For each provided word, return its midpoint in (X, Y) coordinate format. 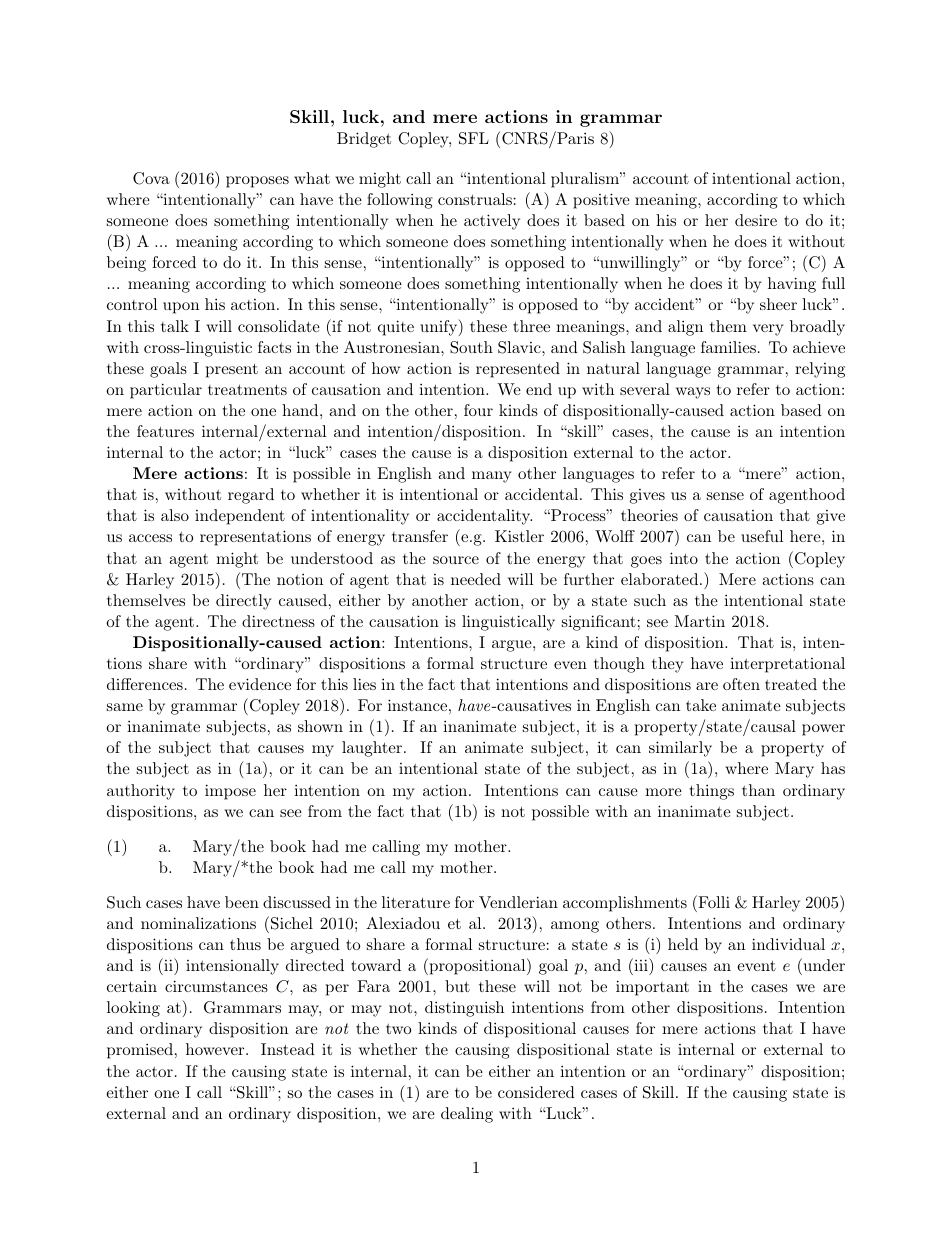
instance (417, 705)
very (768, 330)
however (216, 1049)
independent (240, 517)
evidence (260, 684)
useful (762, 536)
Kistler (519, 536)
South (471, 347)
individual (788, 944)
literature (416, 902)
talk (175, 326)
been (242, 902)
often (741, 684)
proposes (257, 182)
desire (756, 220)
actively (492, 222)
